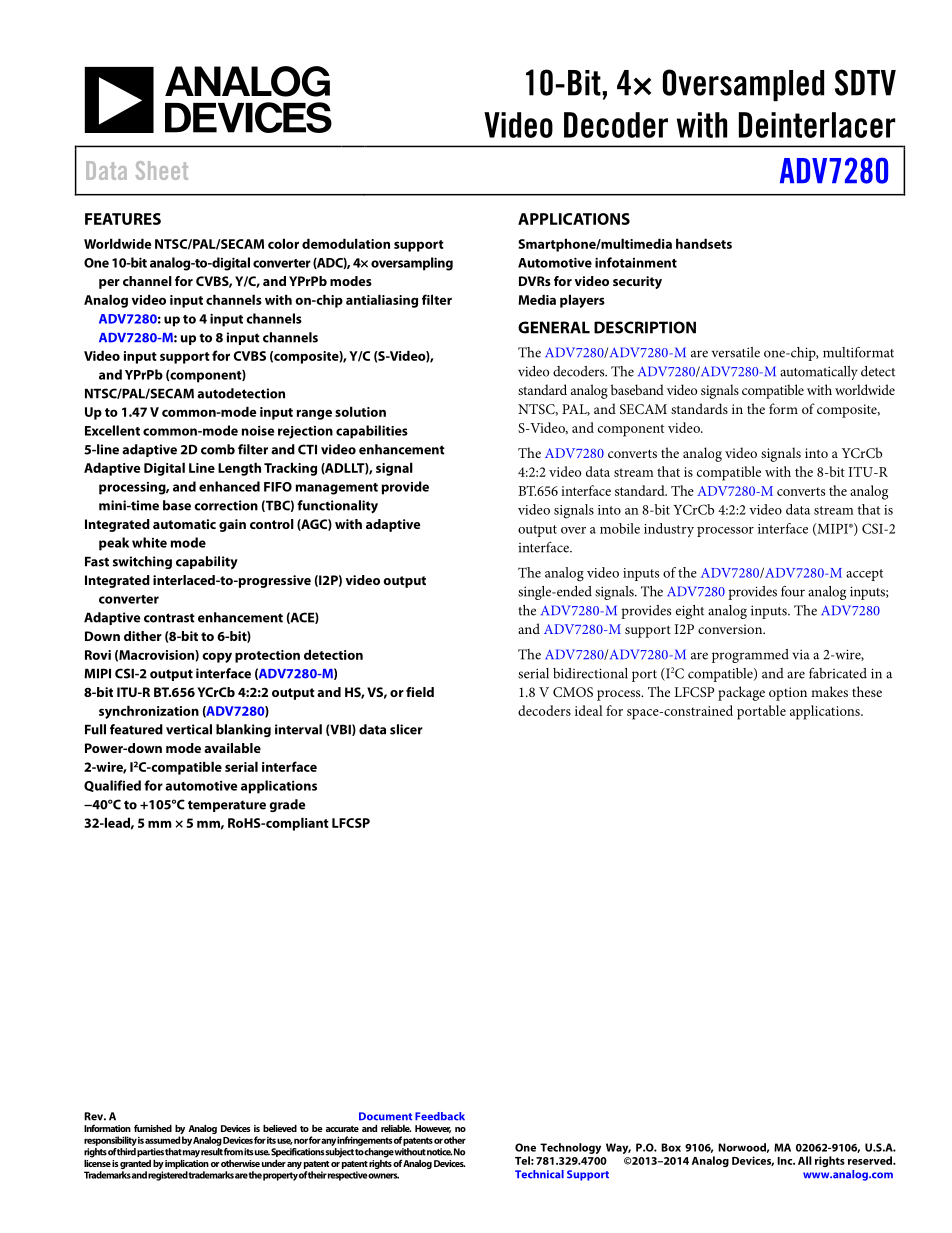 The height and width of the screenshot is (1233, 952). I want to click on Box, so click(671, 1147).
